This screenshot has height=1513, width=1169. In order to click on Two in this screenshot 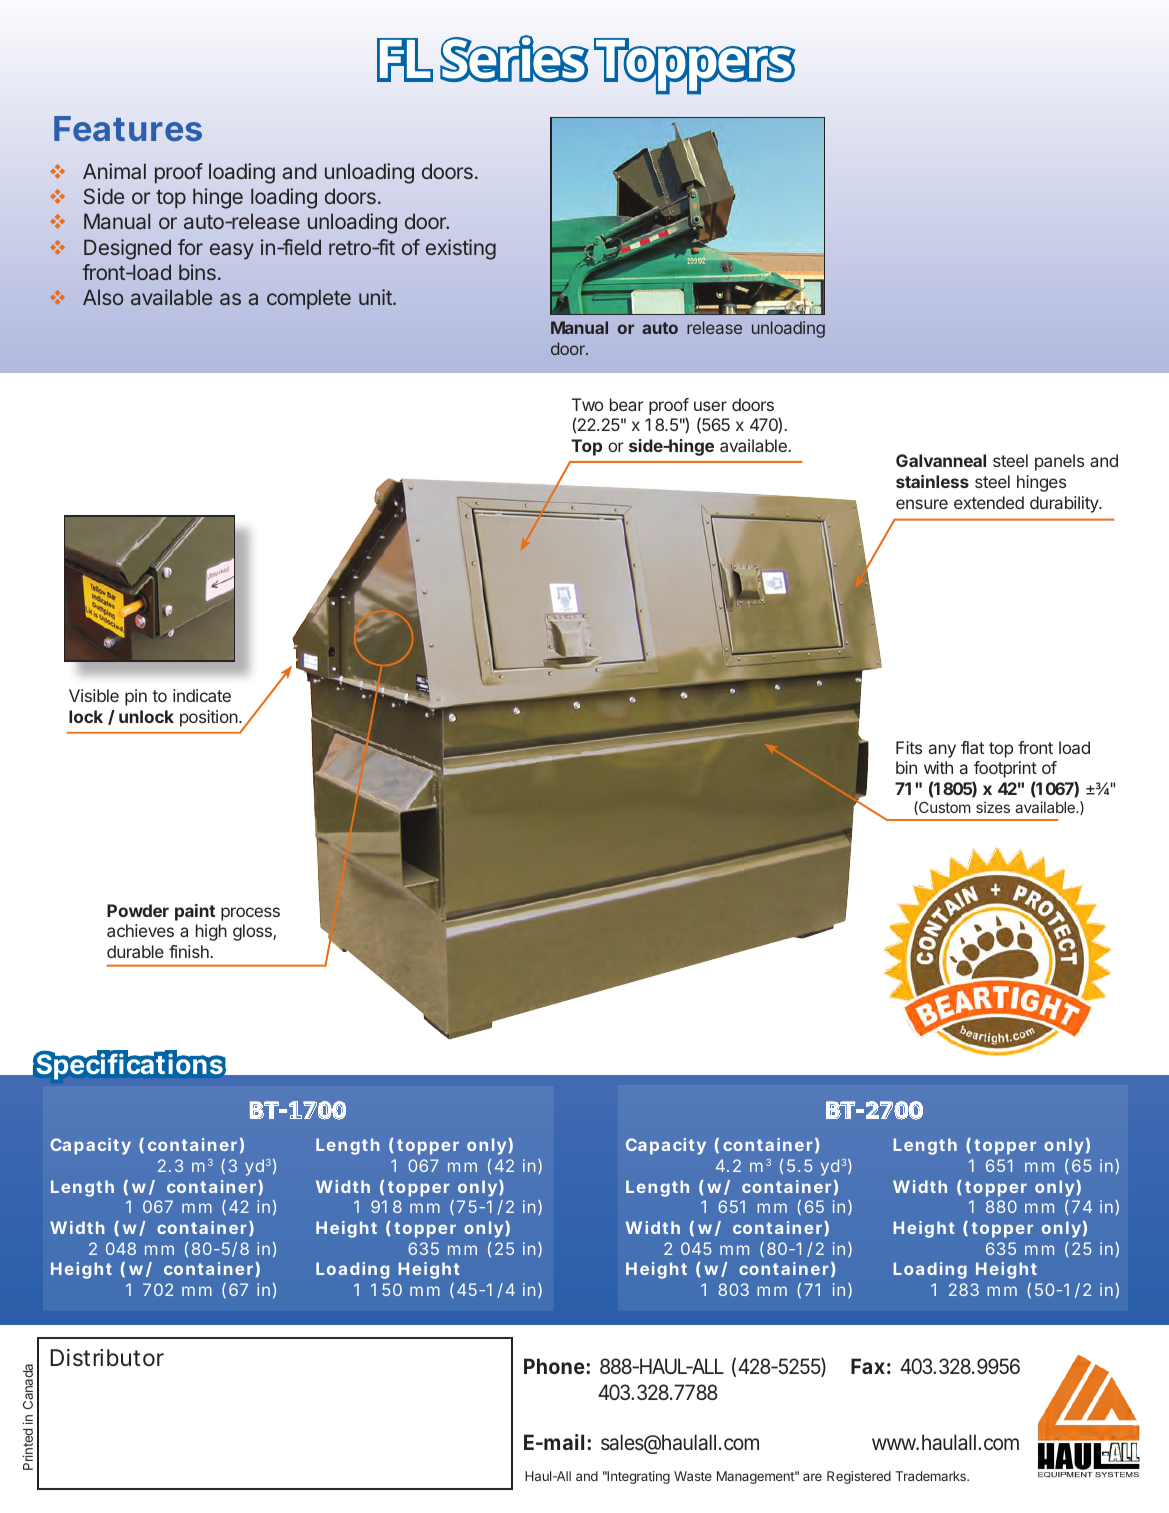, I will do `click(587, 404)`.
